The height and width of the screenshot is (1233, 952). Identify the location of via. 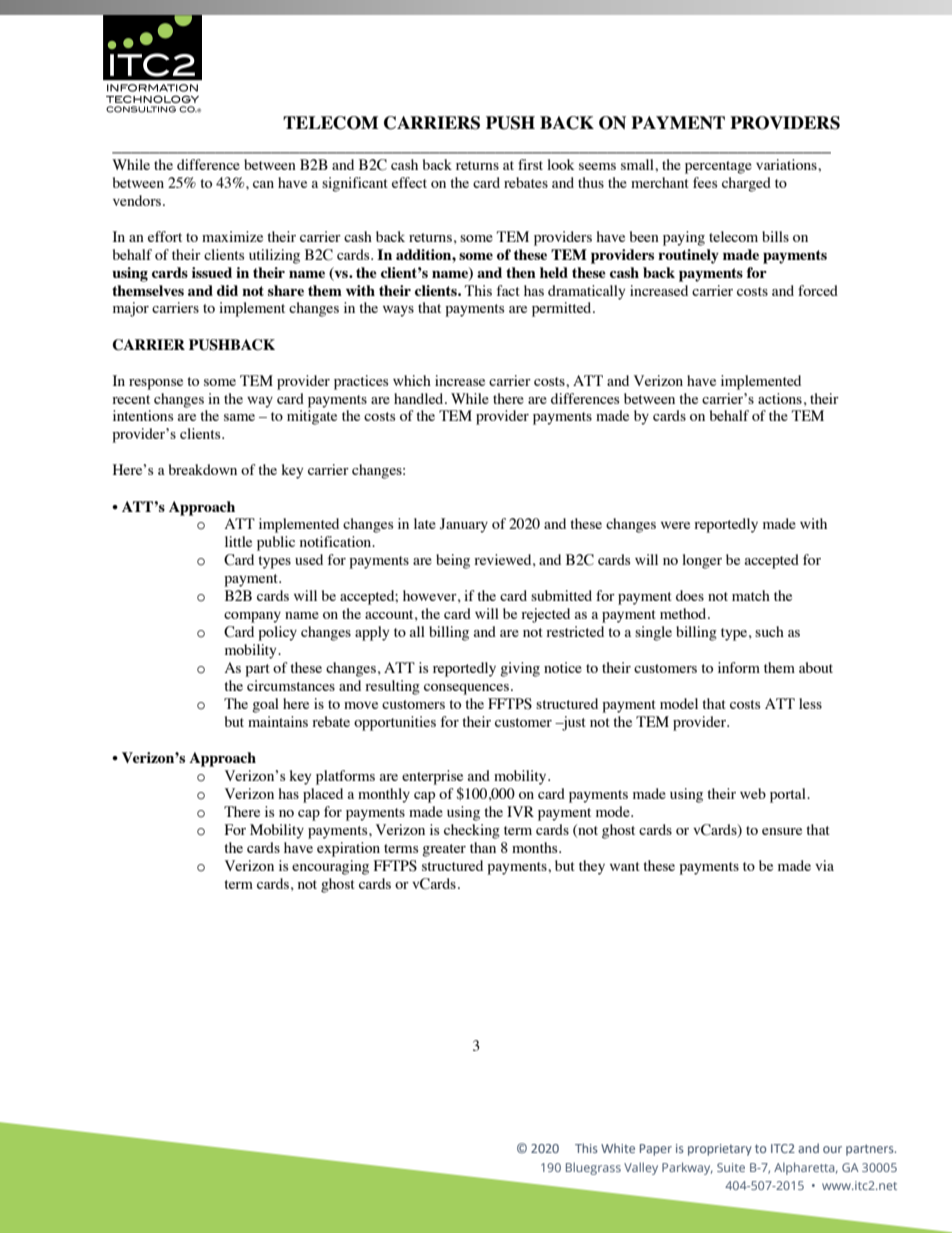
(824, 865).
